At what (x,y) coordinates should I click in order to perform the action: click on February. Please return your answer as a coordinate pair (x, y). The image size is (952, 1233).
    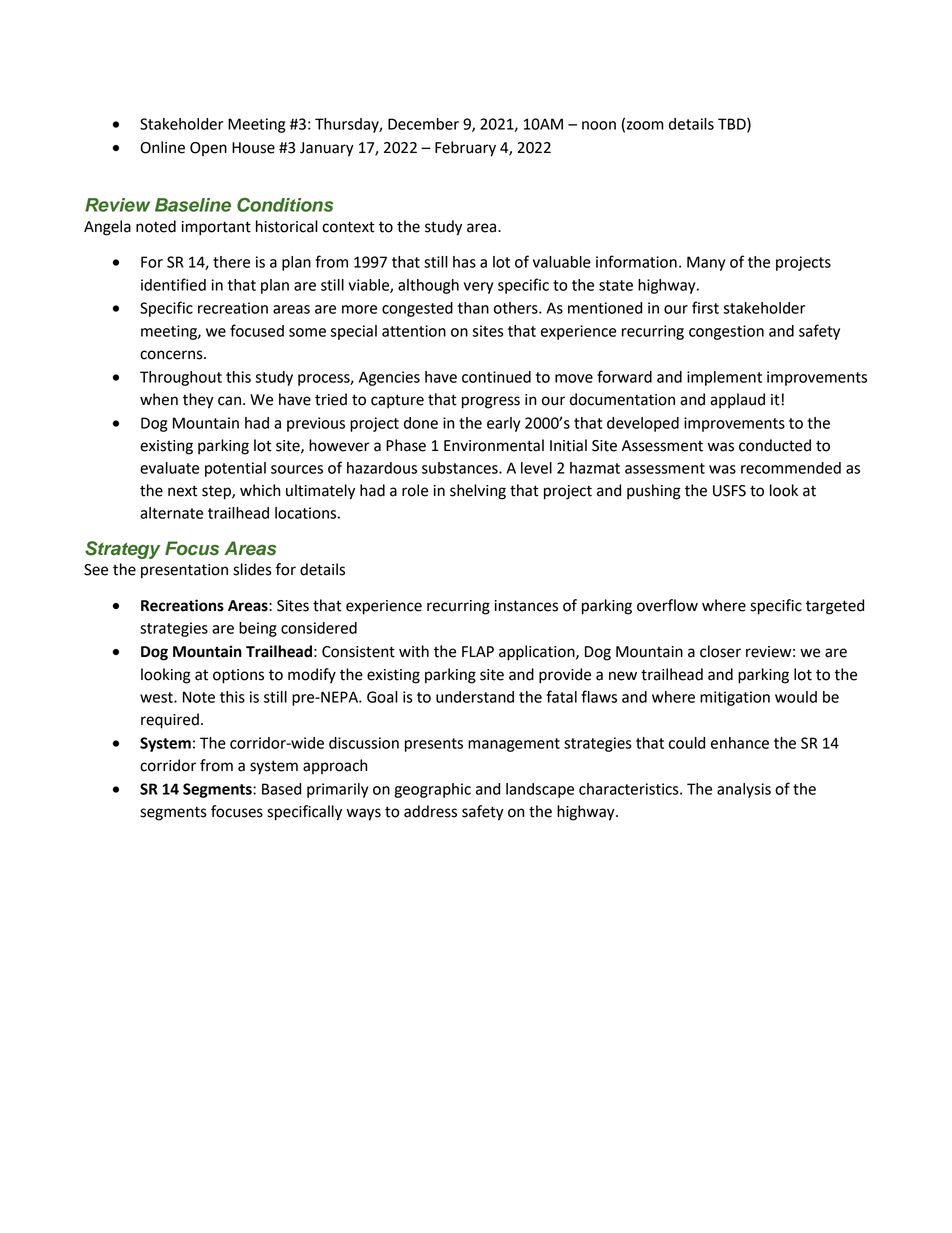
    Looking at the image, I should click on (465, 149).
